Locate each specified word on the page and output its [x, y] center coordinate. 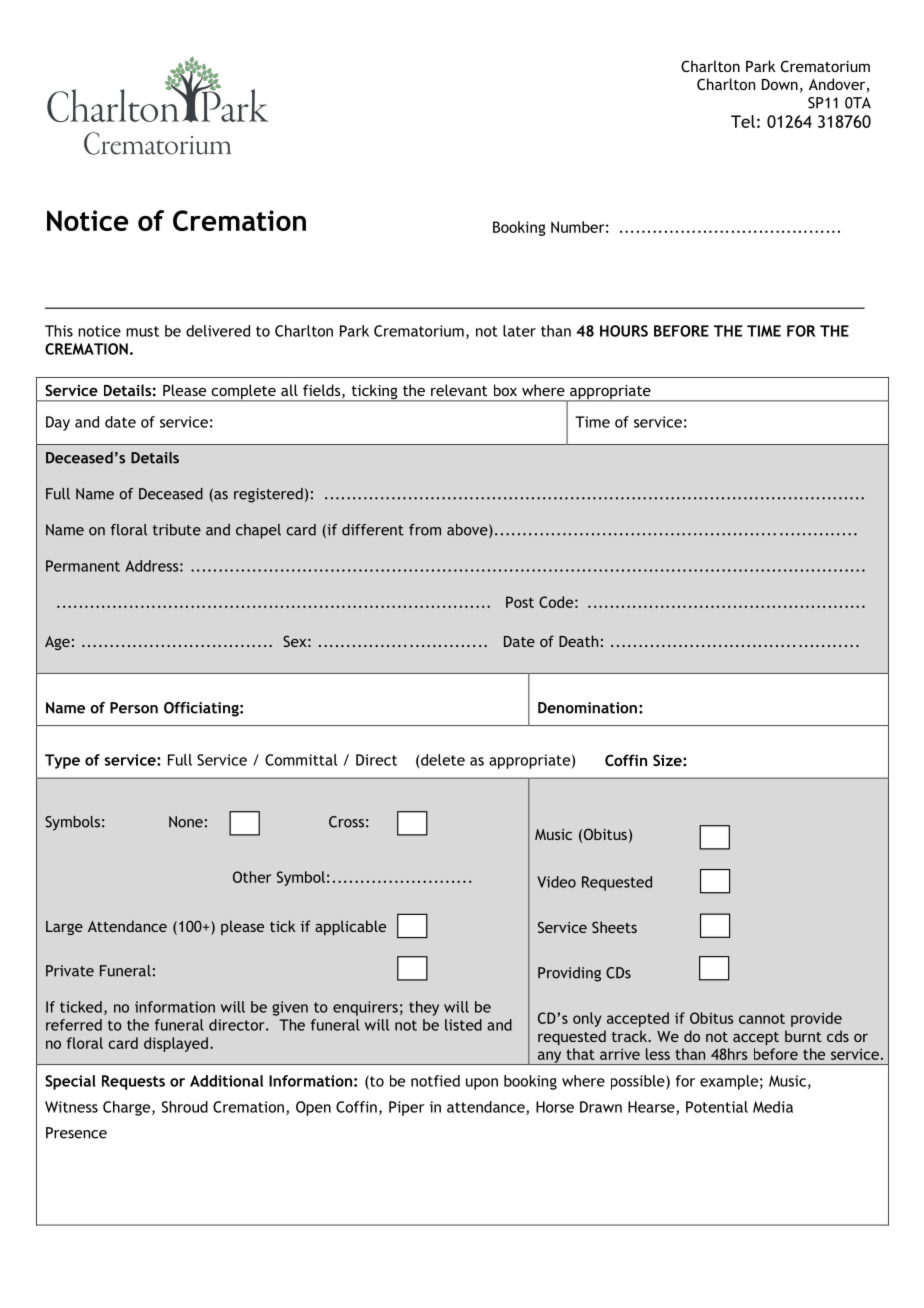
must [142, 331]
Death [578, 641]
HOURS [624, 331]
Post [520, 602]
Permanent [83, 566]
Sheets [614, 927]
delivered [218, 331]
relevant [459, 390]
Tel [743, 121]
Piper [407, 1108]
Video [556, 882]
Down [780, 84]
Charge [128, 1108]
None [186, 822]
